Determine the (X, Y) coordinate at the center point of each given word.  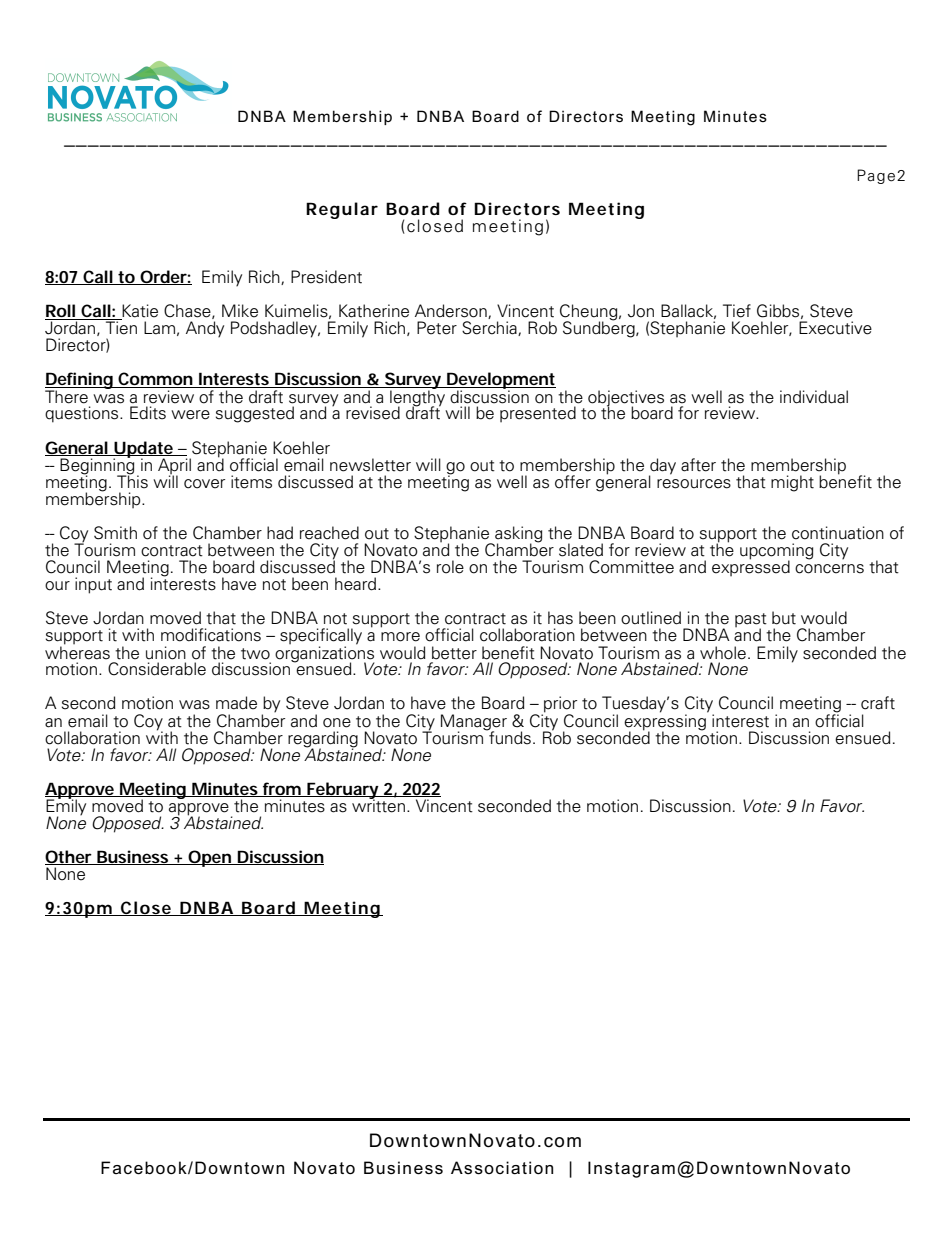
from (281, 789)
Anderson (452, 311)
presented (538, 414)
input (93, 585)
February (343, 791)
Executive (835, 328)
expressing (666, 722)
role (450, 567)
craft (878, 703)
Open (210, 858)
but (784, 618)
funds (509, 737)
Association (502, 1168)
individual (814, 397)
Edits (148, 413)
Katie (139, 312)
